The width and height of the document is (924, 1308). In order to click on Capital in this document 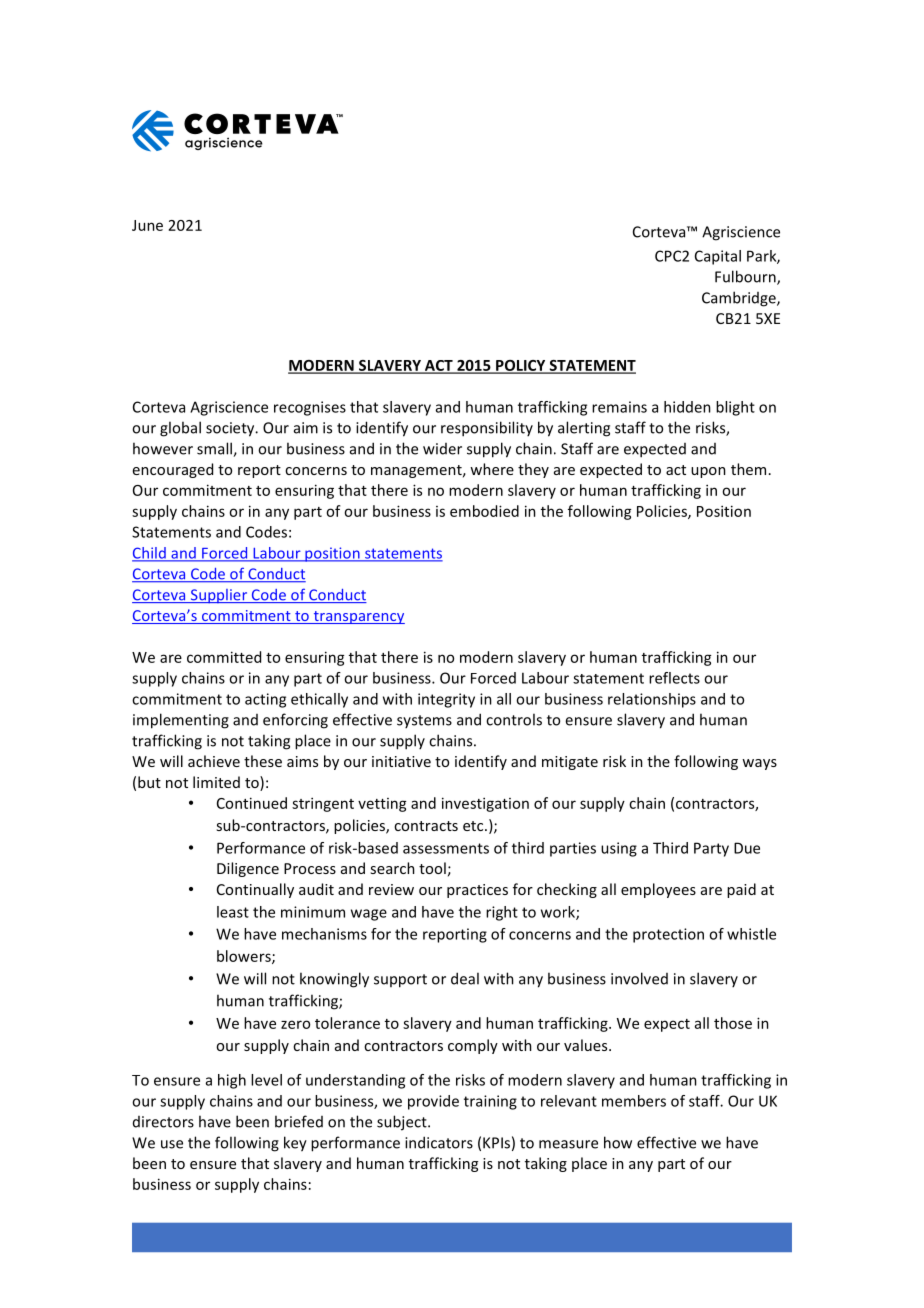, I will do `click(718, 257)`.
